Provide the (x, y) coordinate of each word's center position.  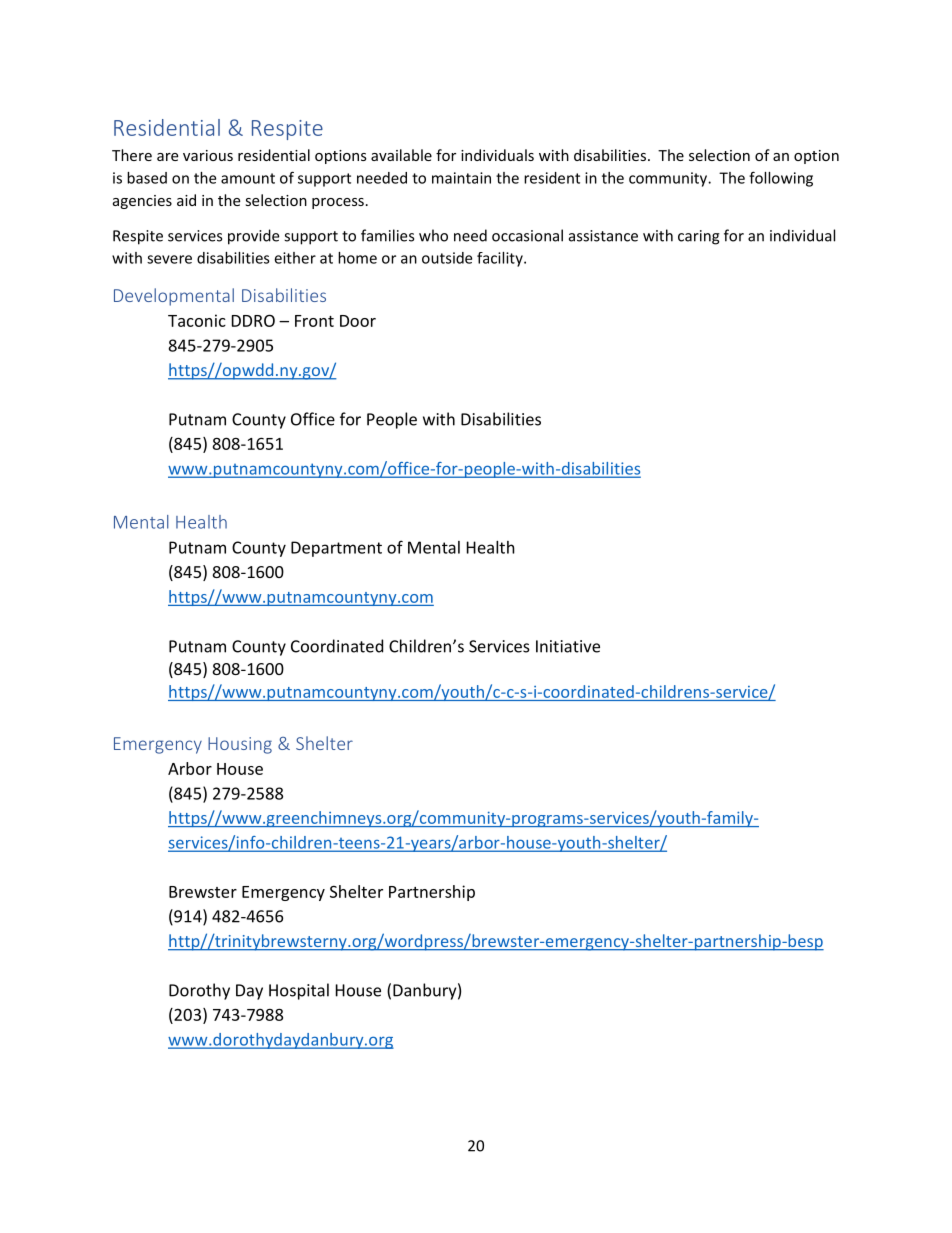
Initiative (568, 646)
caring (699, 237)
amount (248, 178)
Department (336, 549)
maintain (461, 178)
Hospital (299, 991)
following (781, 179)
